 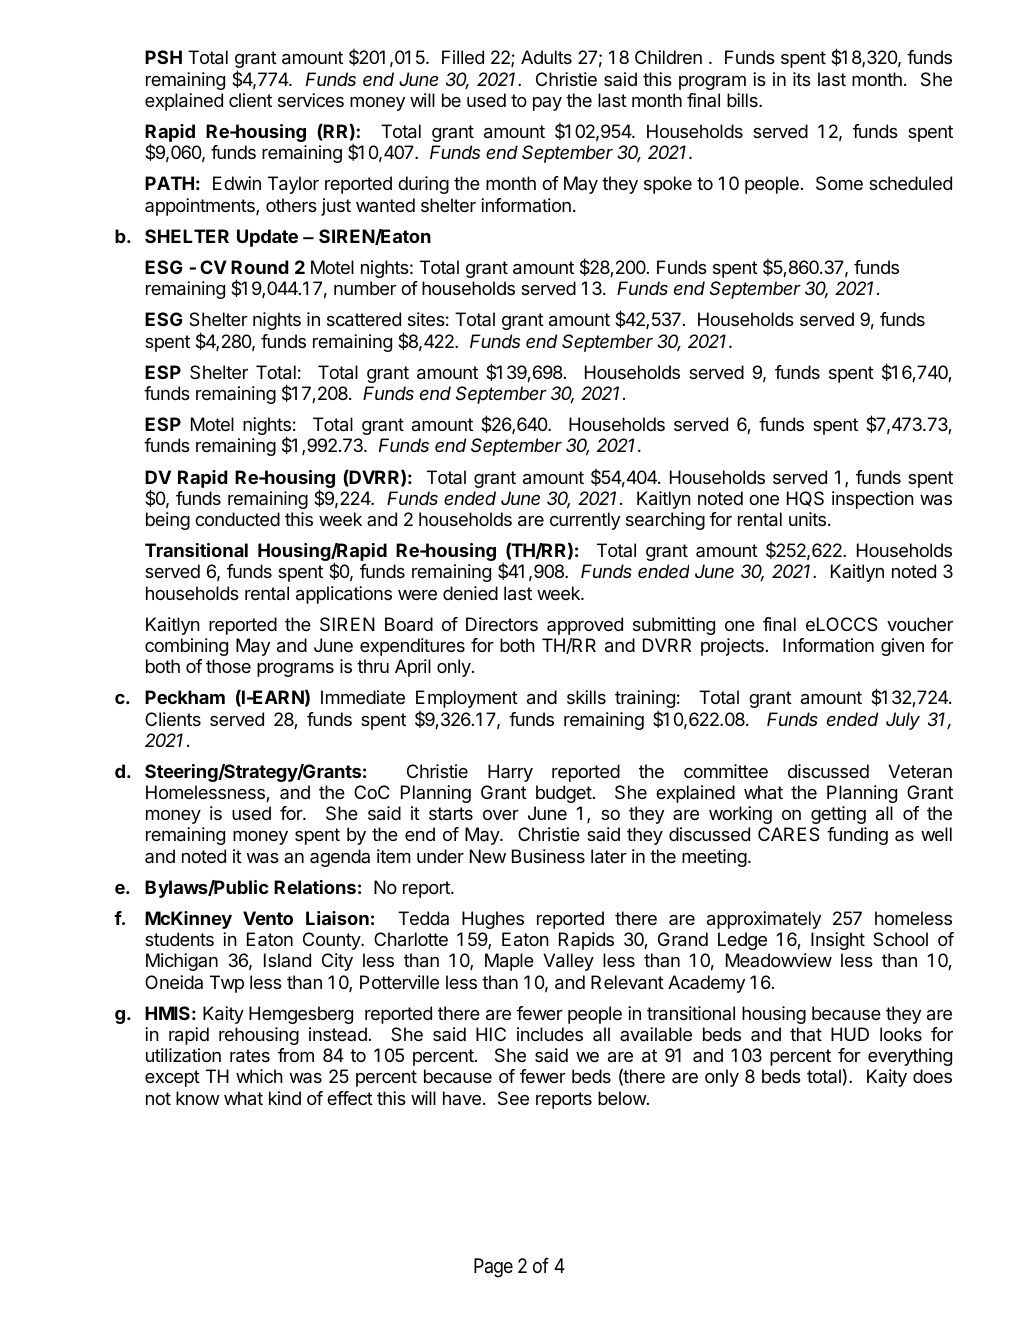 What do you see at coordinates (493, 1268) in the screenshot?
I see `Page` at bounding box center [493, 1268].
